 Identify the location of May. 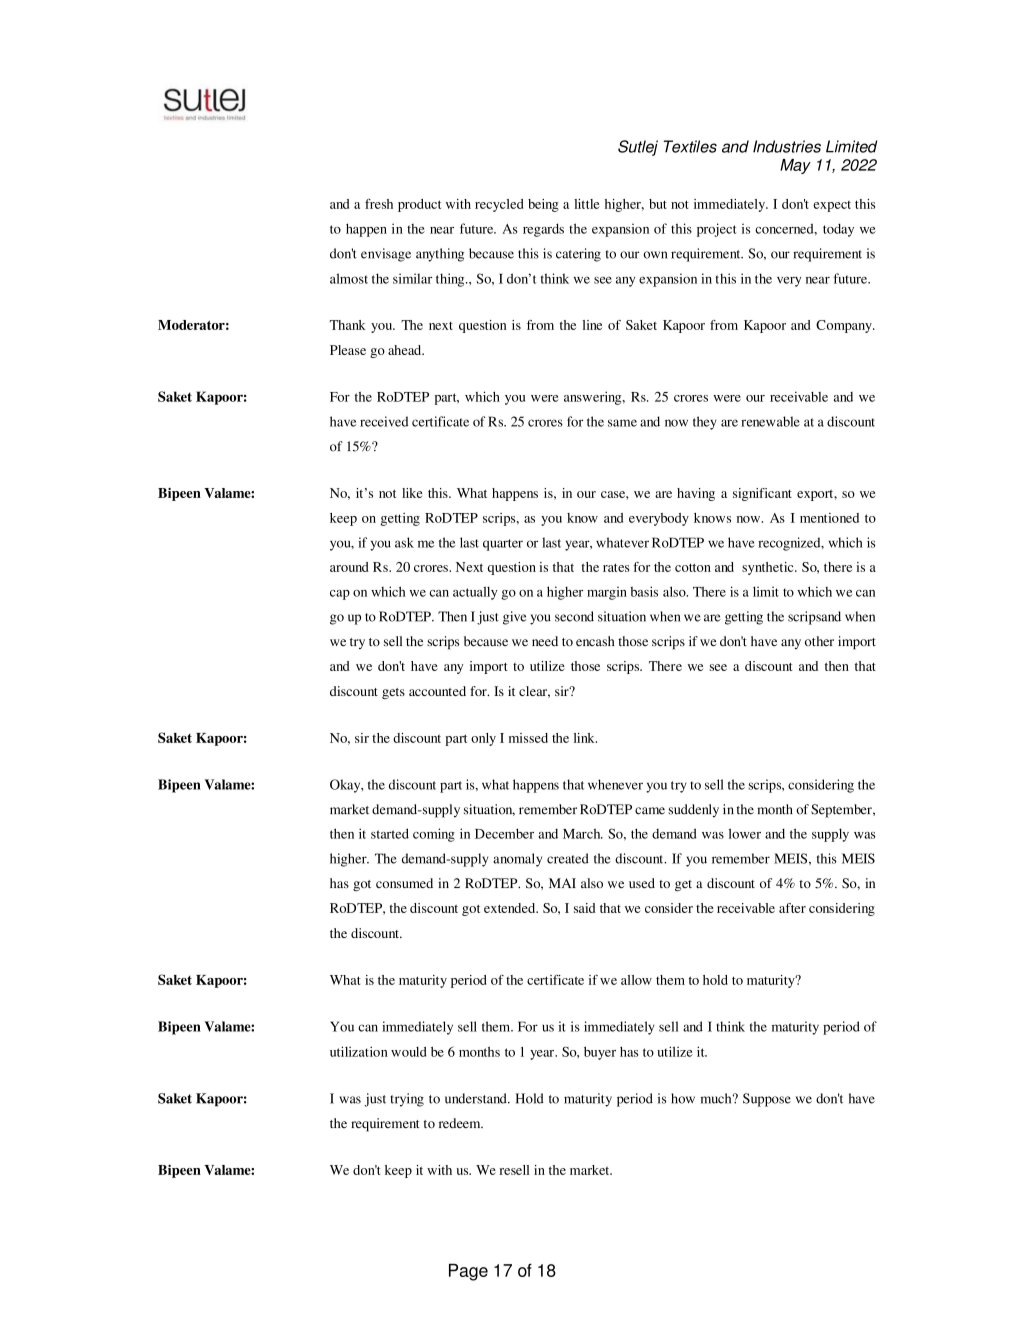
(795, 166).
